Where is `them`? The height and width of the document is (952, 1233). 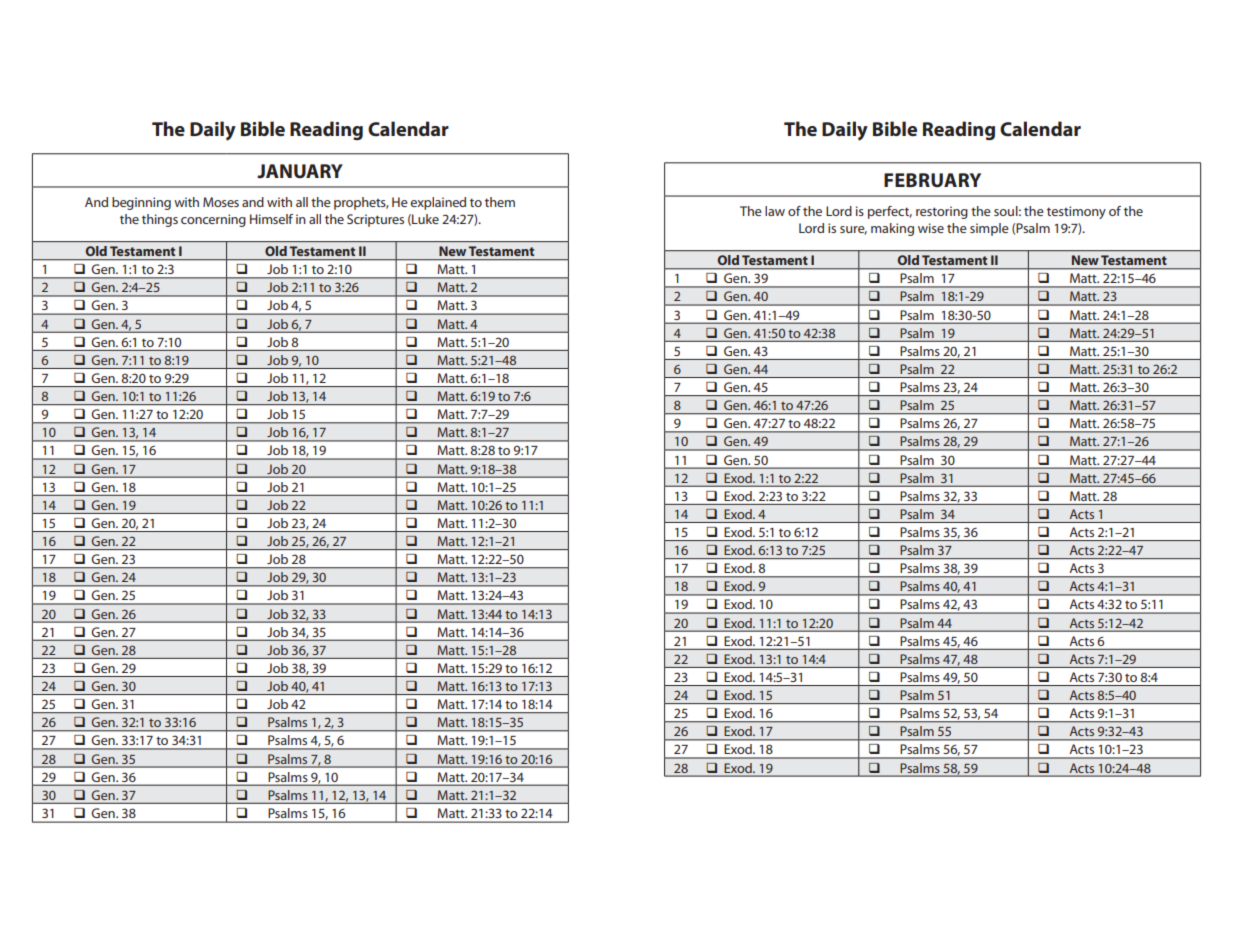 them is located at coordinates (500, 202).
